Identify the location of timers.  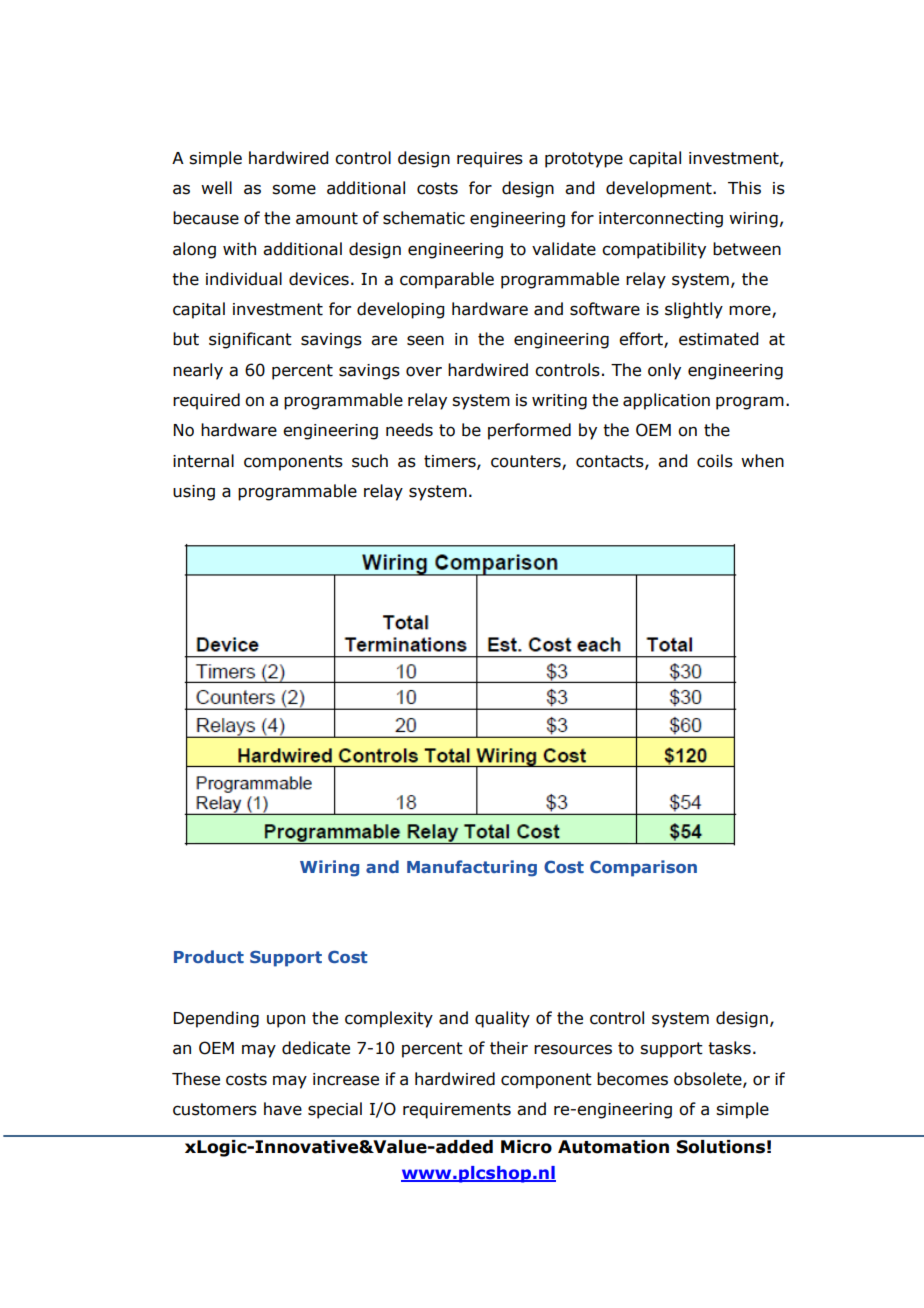
(451, 462).
